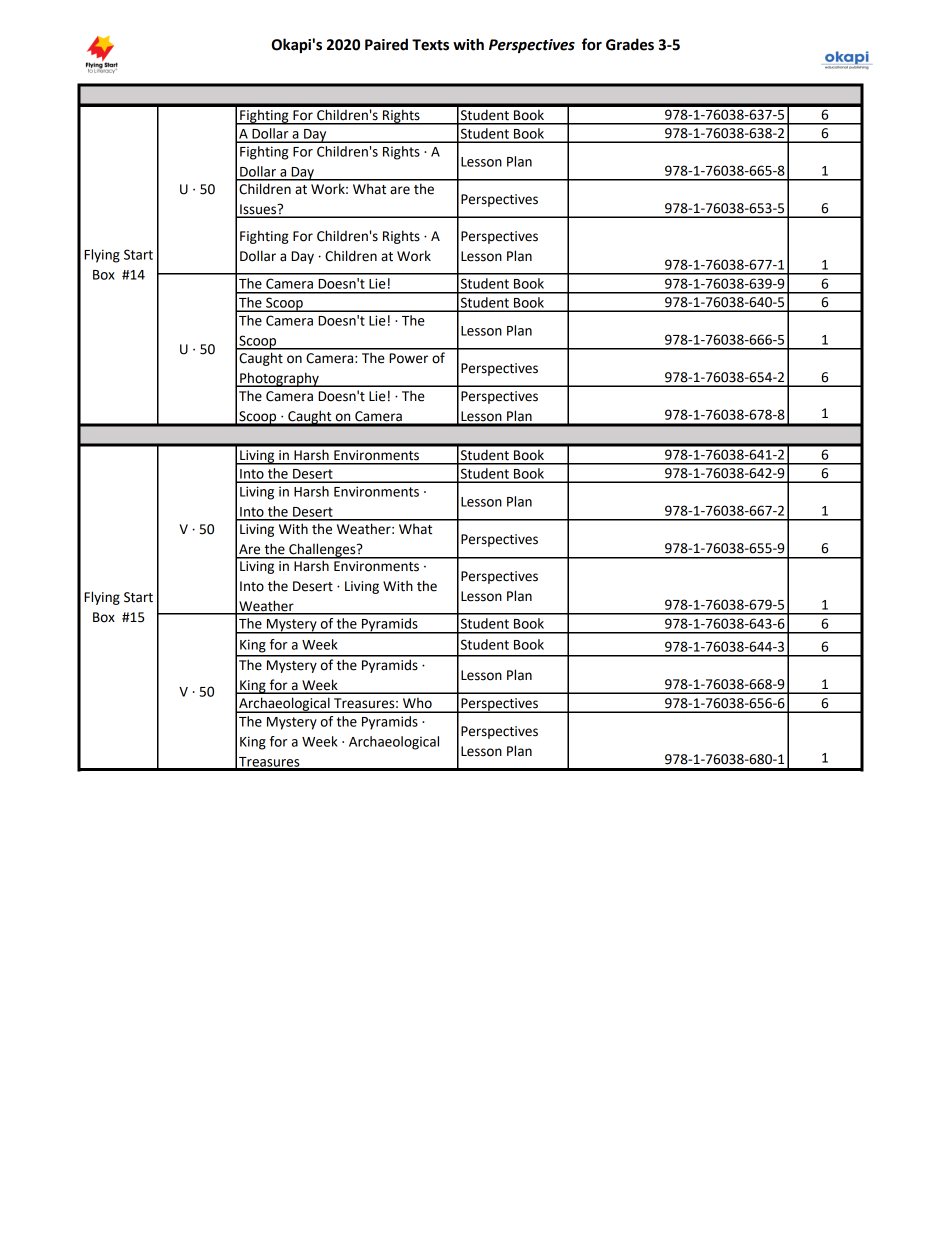 The width and height of the screenshot is (952, 1233). I want to click on Photography, so click(279, 379).
